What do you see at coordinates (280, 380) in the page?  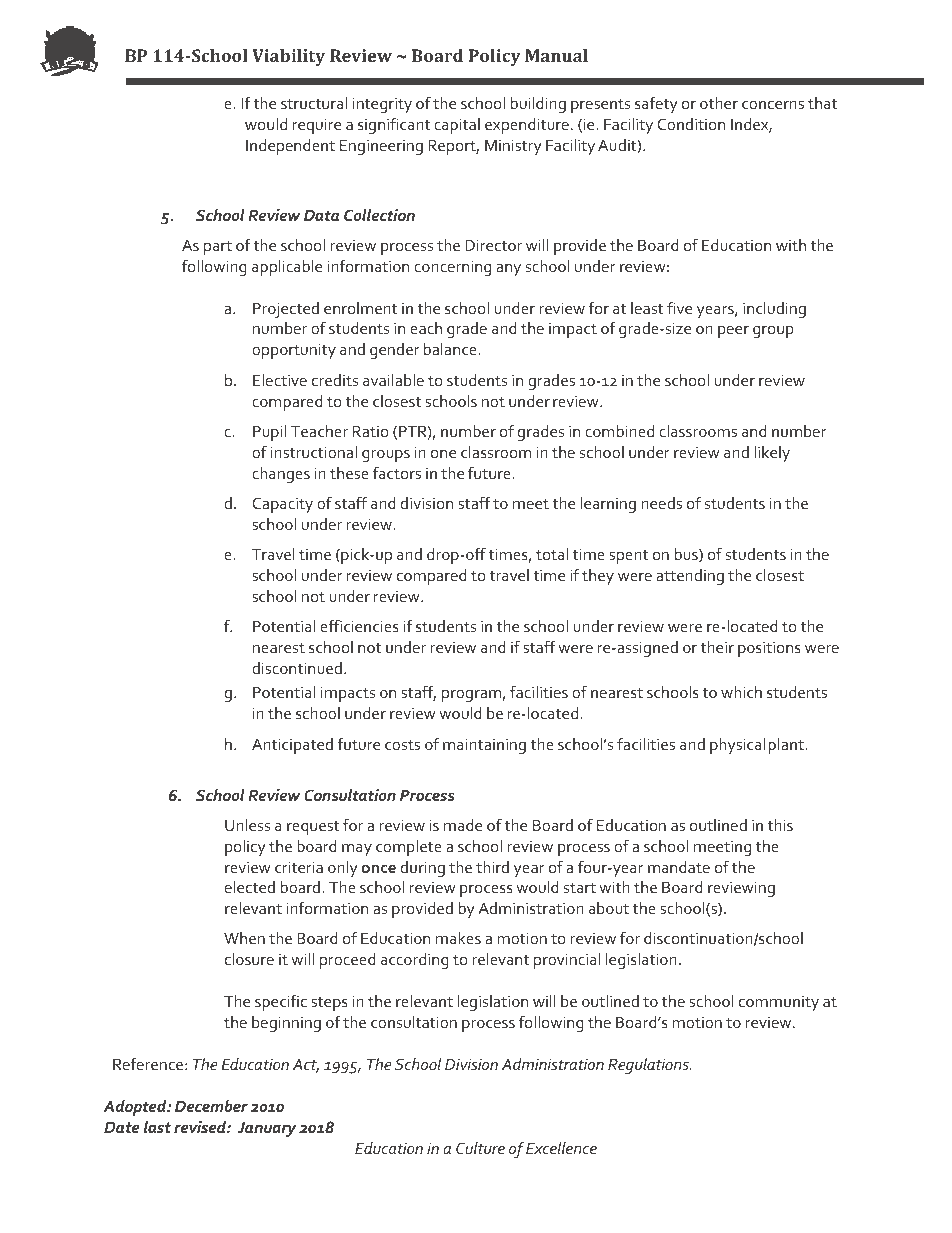 I see `Elective` at bounding box center [280, 380].
